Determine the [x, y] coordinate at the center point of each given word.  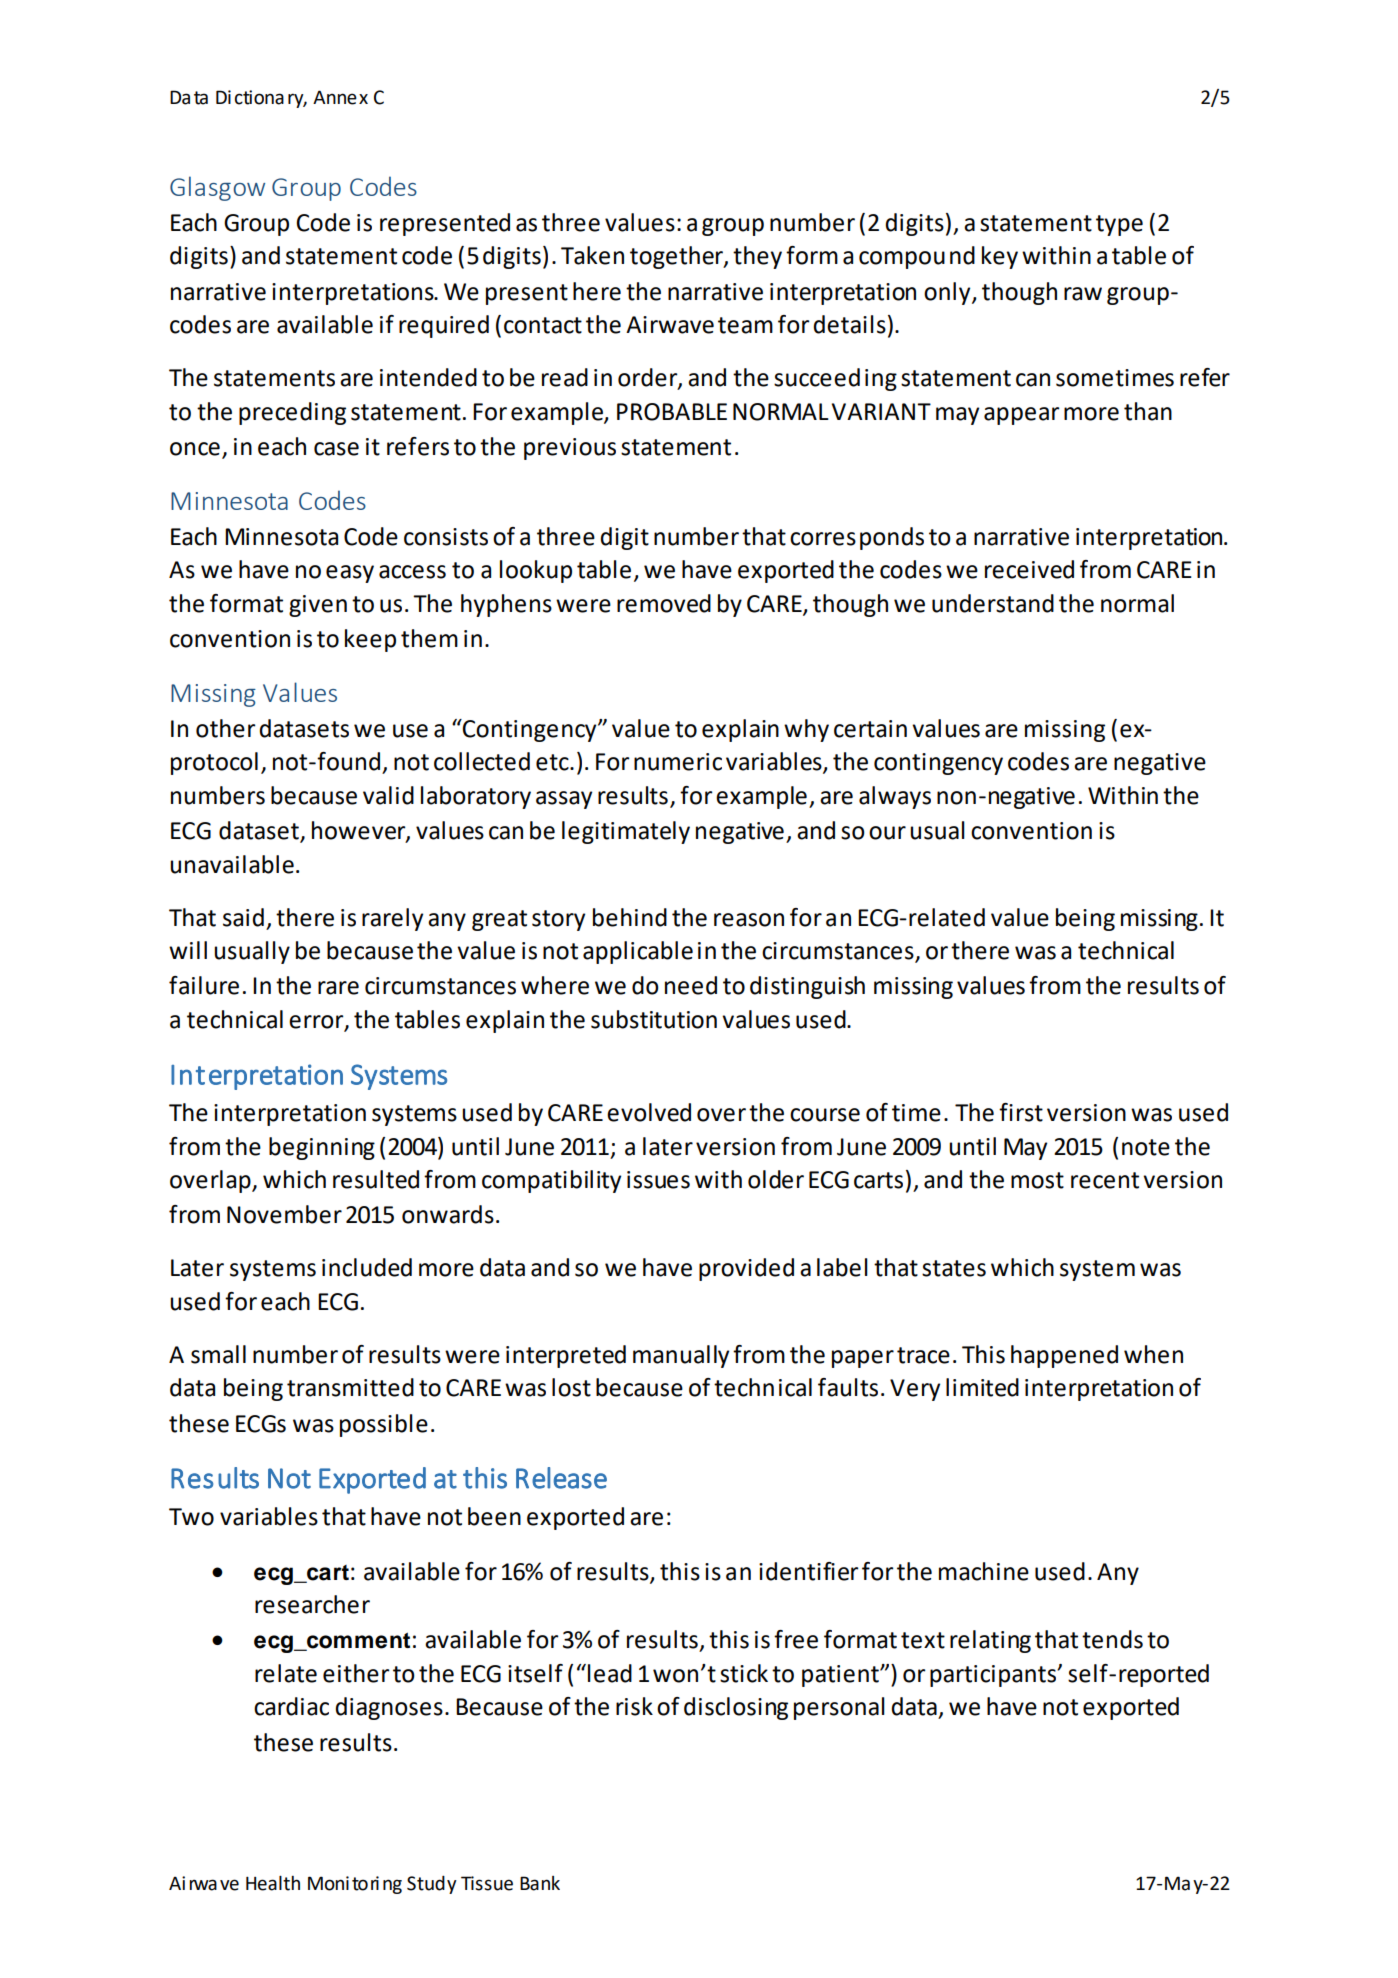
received [1029, 569]
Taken [592, 255]
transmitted [350, 1387]
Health [273, 1883]
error [317, 1022]
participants [994, 1676]
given [318, 606]
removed [664, 603]
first [1021, 1112]
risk [634, 1706]
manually [681, 1356]
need [691, 985]
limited [982, 1387]
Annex [340, 97]
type [1119, 225]
